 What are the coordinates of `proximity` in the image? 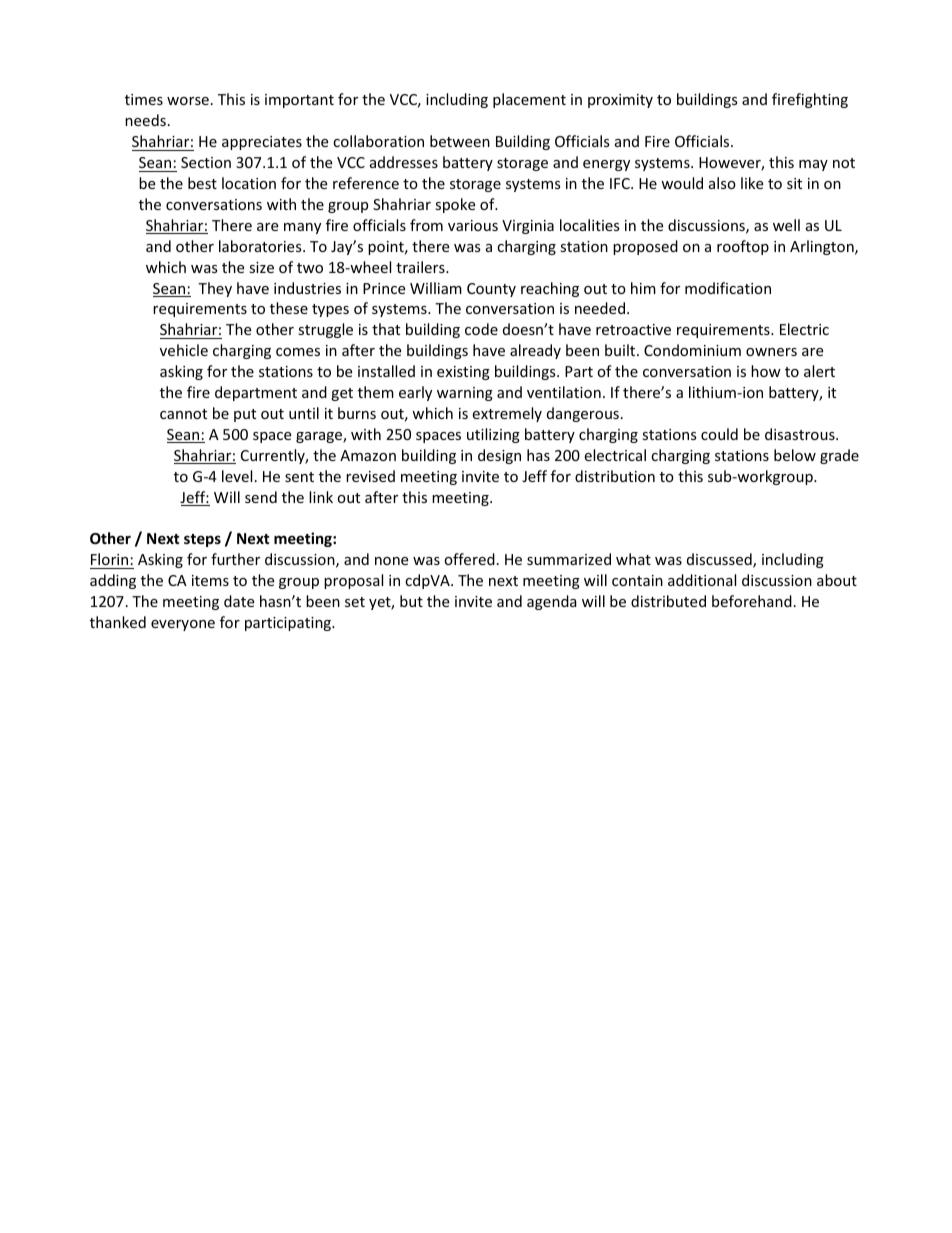 It's located at (620, 101).
